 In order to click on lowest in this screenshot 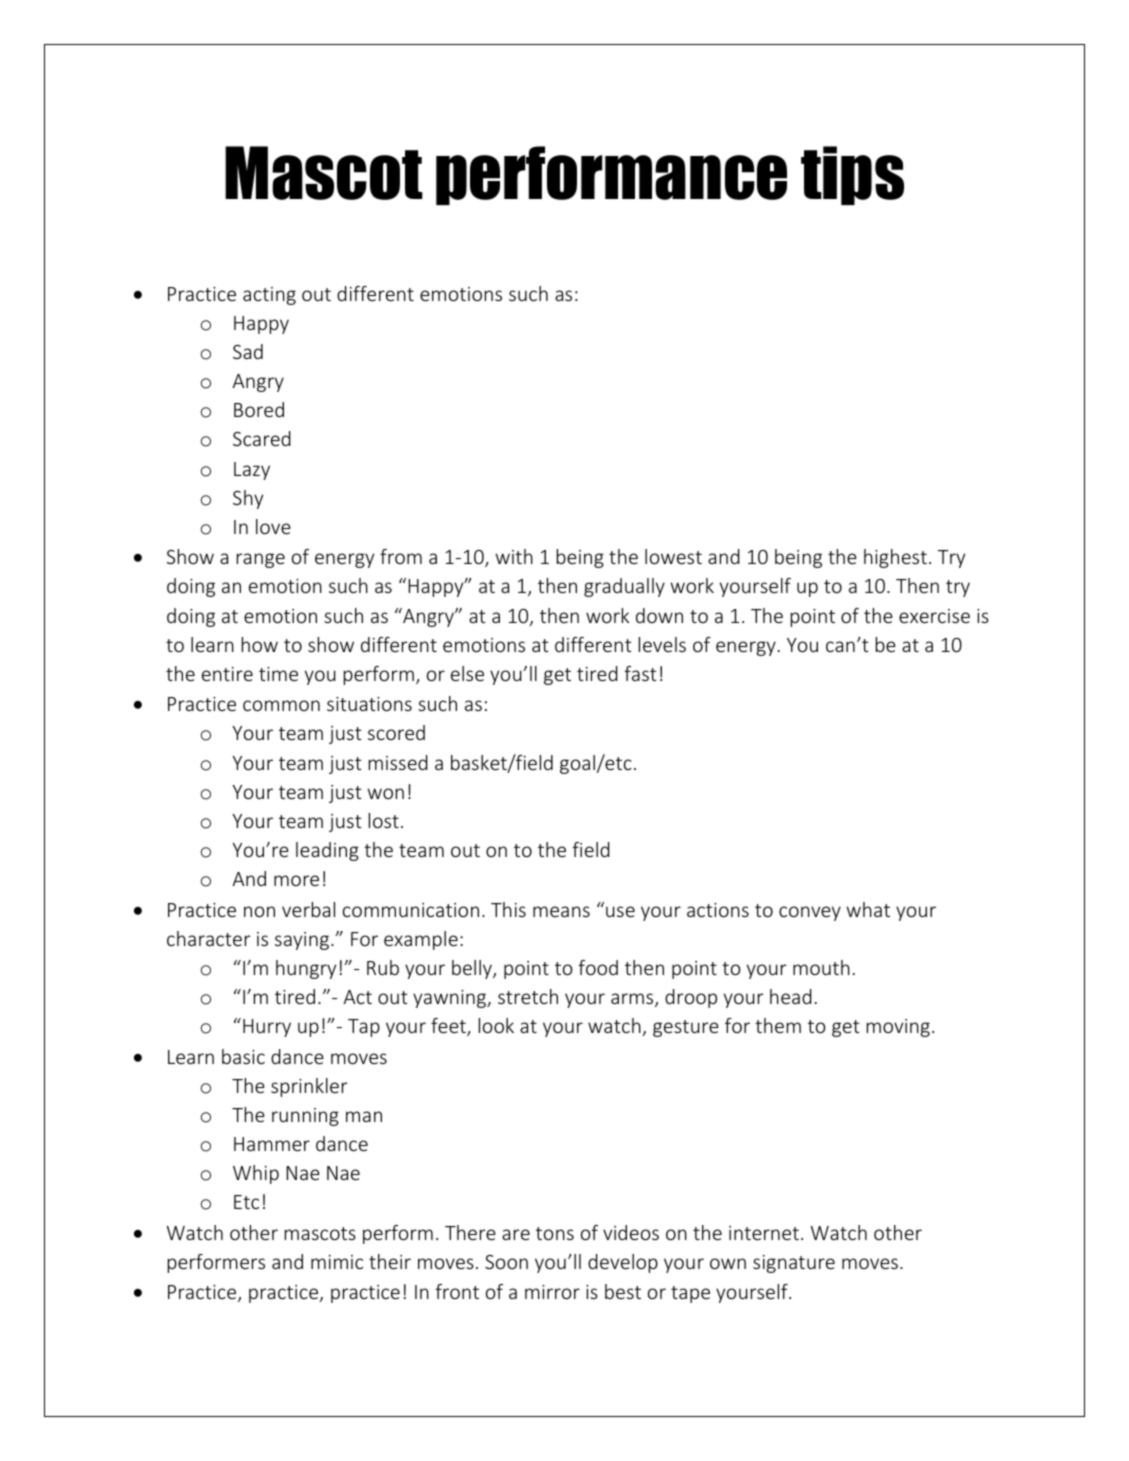, I will do `click(673, 556)`.
